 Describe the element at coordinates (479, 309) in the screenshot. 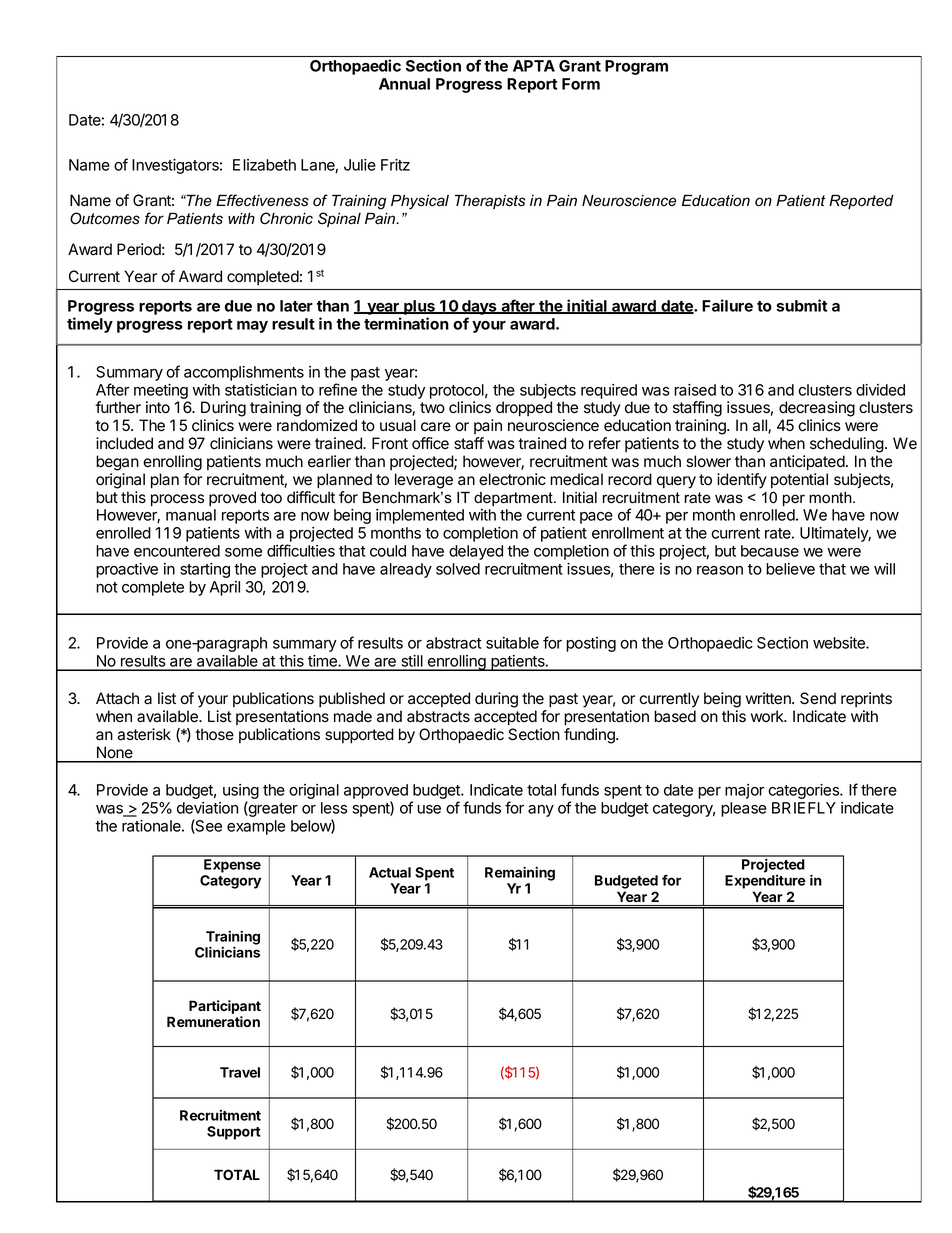

I see `days` at that location.
